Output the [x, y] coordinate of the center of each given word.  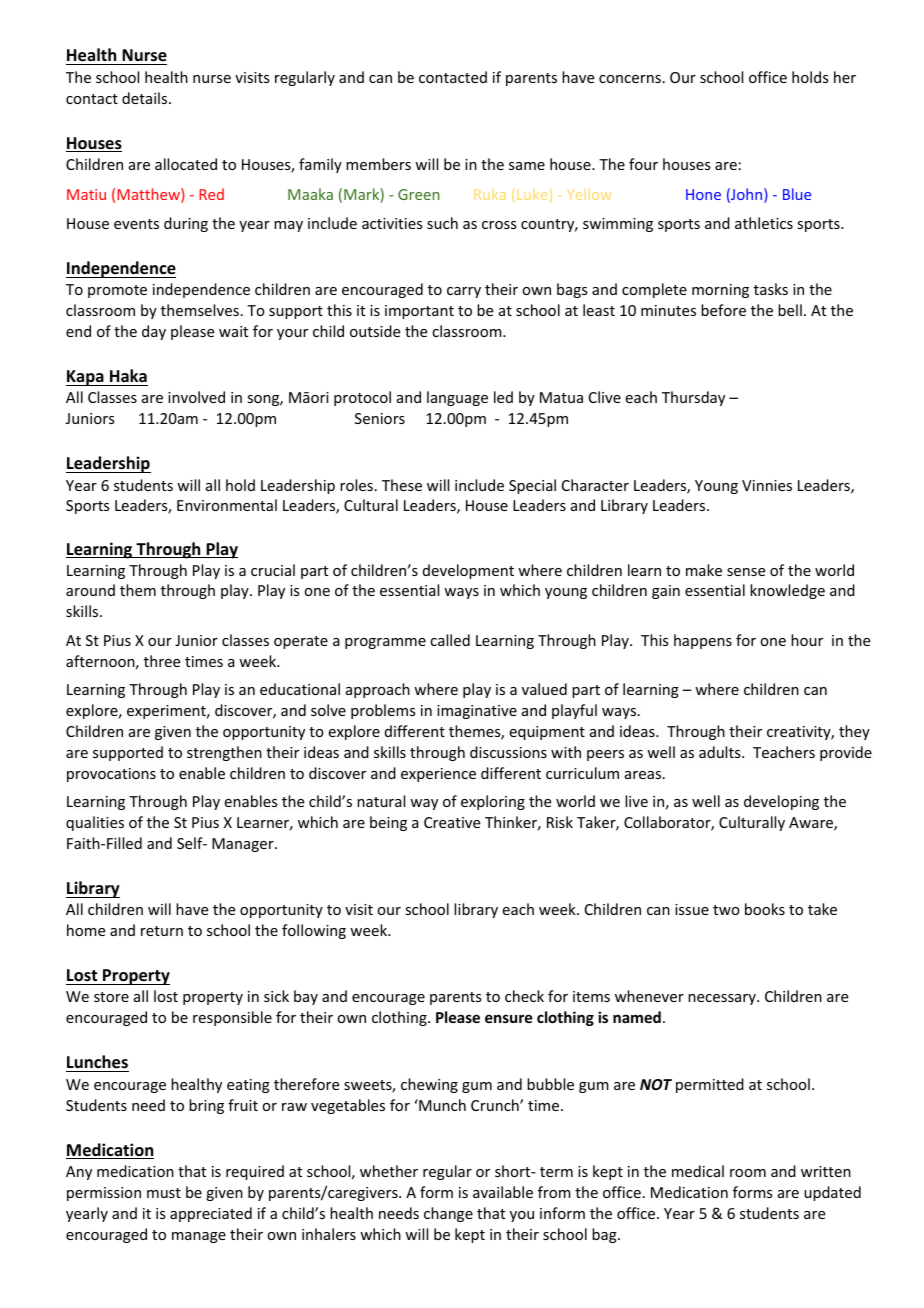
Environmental [227, 505]
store [111, 997]
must [164, 1193]
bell [790, 310]
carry [464, 292]
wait [233, 331]
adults [721, 752]
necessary [723, 999]
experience [438, 775]
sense [746, 572]
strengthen [224, 753]
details [146, 98]
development [468, 571]
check [524, 996]
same [527, 166]
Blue [797, 194]
